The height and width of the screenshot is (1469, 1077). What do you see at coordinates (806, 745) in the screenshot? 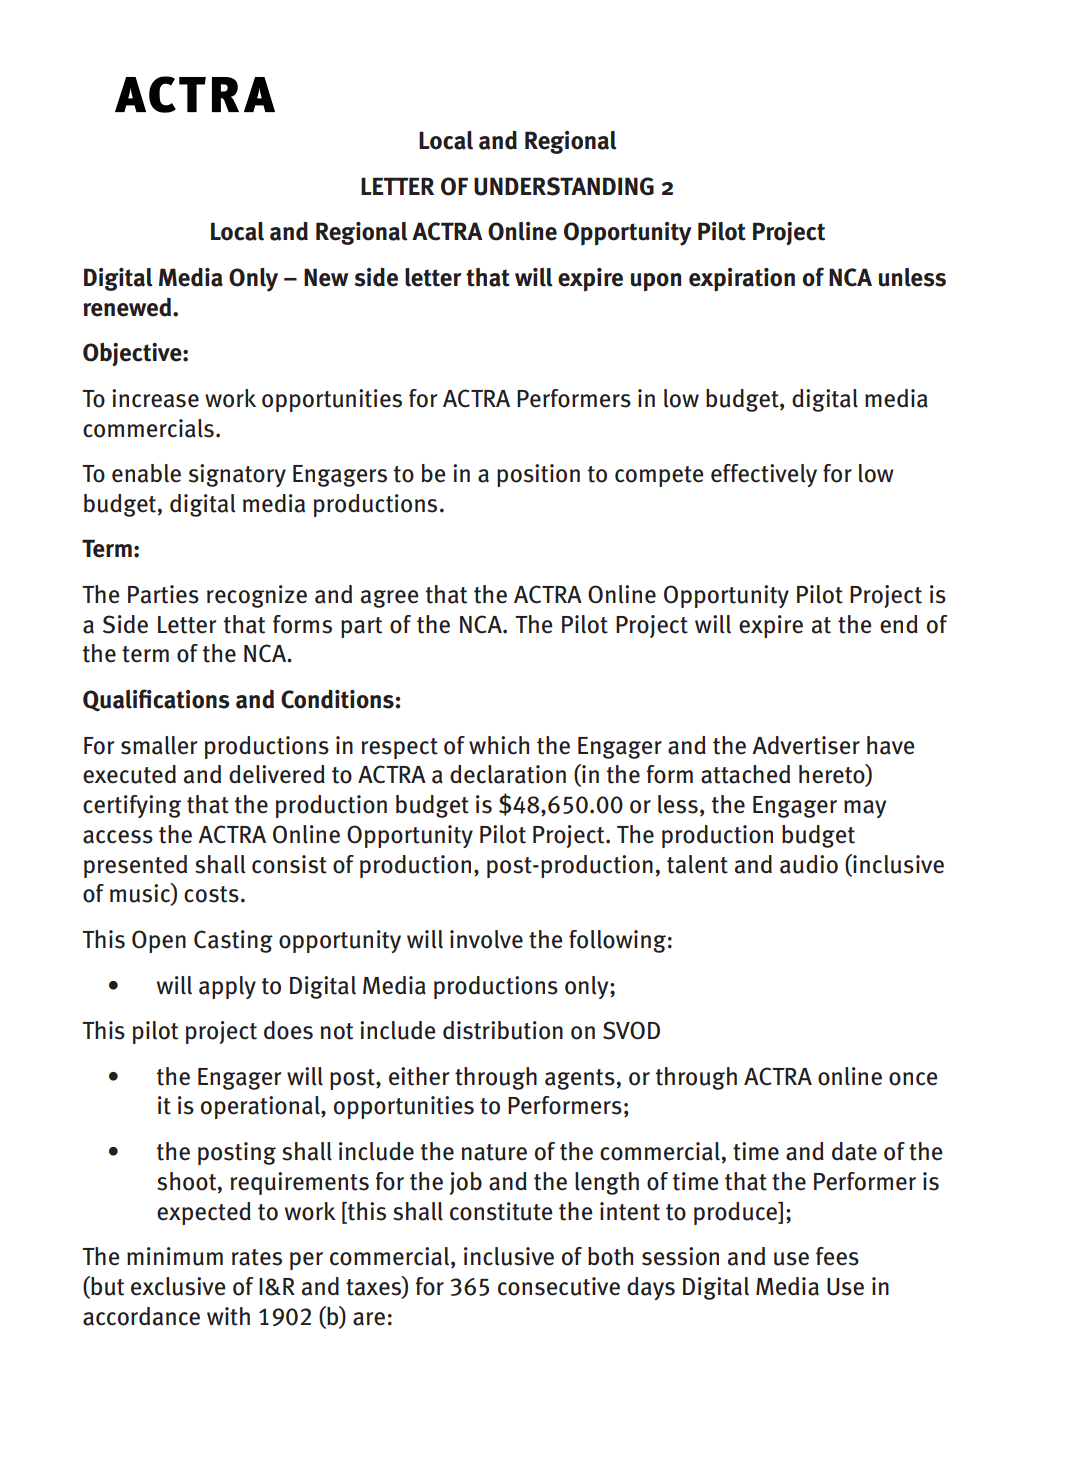
I see `Advertiser` at bounding box center [806, 745].
